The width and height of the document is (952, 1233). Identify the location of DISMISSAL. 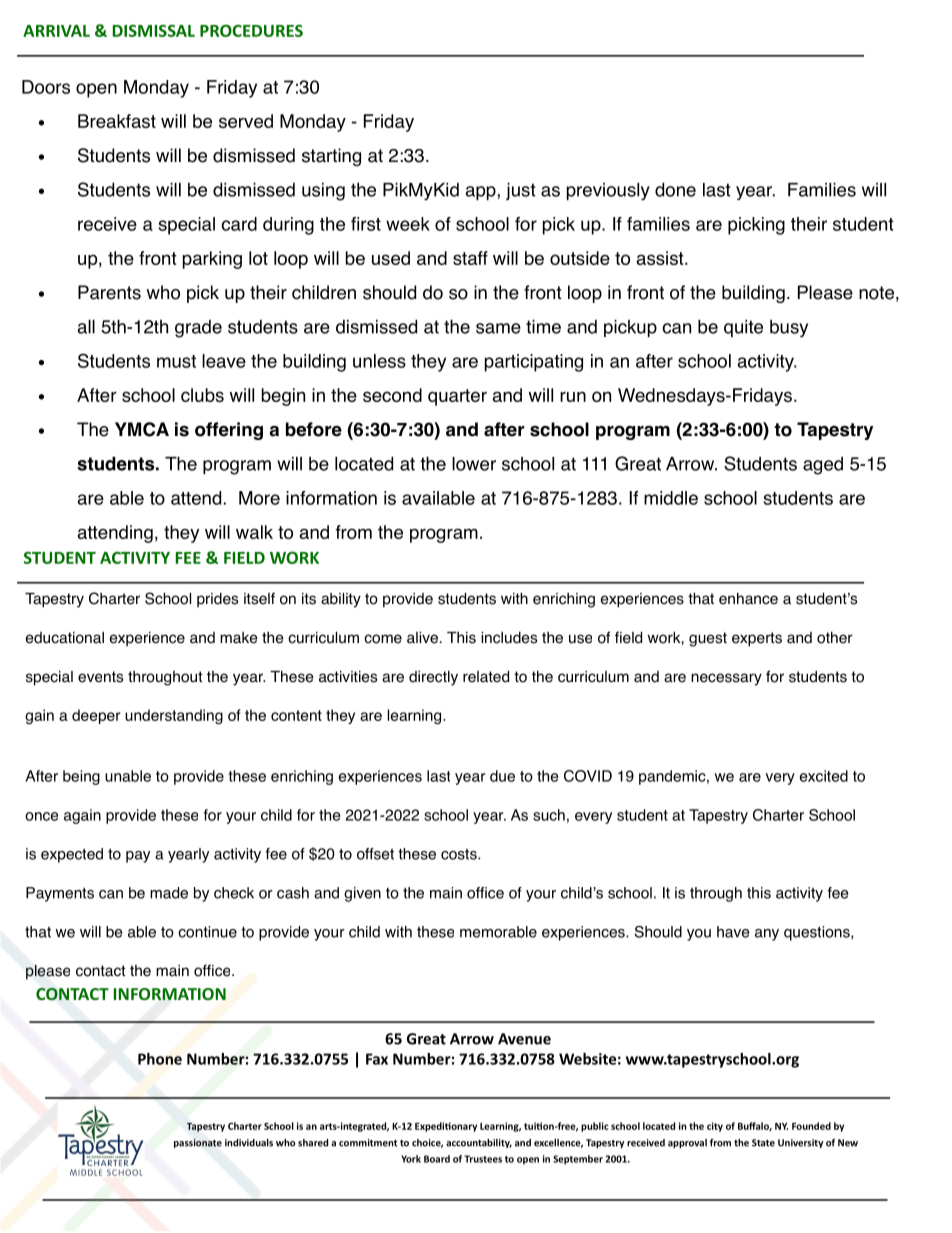
(154, 30).
